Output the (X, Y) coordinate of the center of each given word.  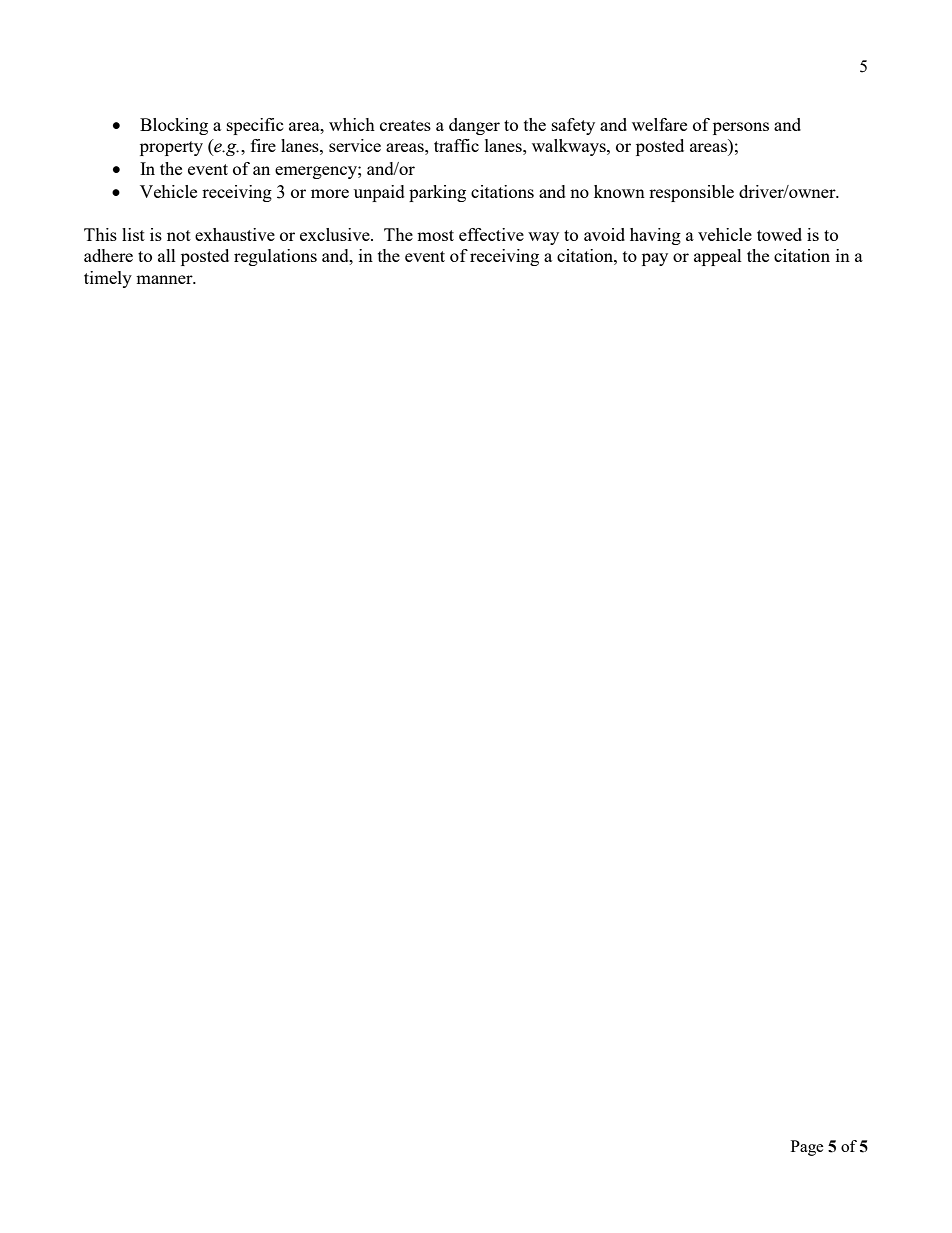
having (655, 236)
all (167, 255)
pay (655, 259)
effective (491, 234)
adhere (108, 255)
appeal (718, 257)
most (435, 235)
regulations (275, 257)
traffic (456, 145)
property (171, 148)
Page (807, 1148)
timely (108, 279)
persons (741, 128)
